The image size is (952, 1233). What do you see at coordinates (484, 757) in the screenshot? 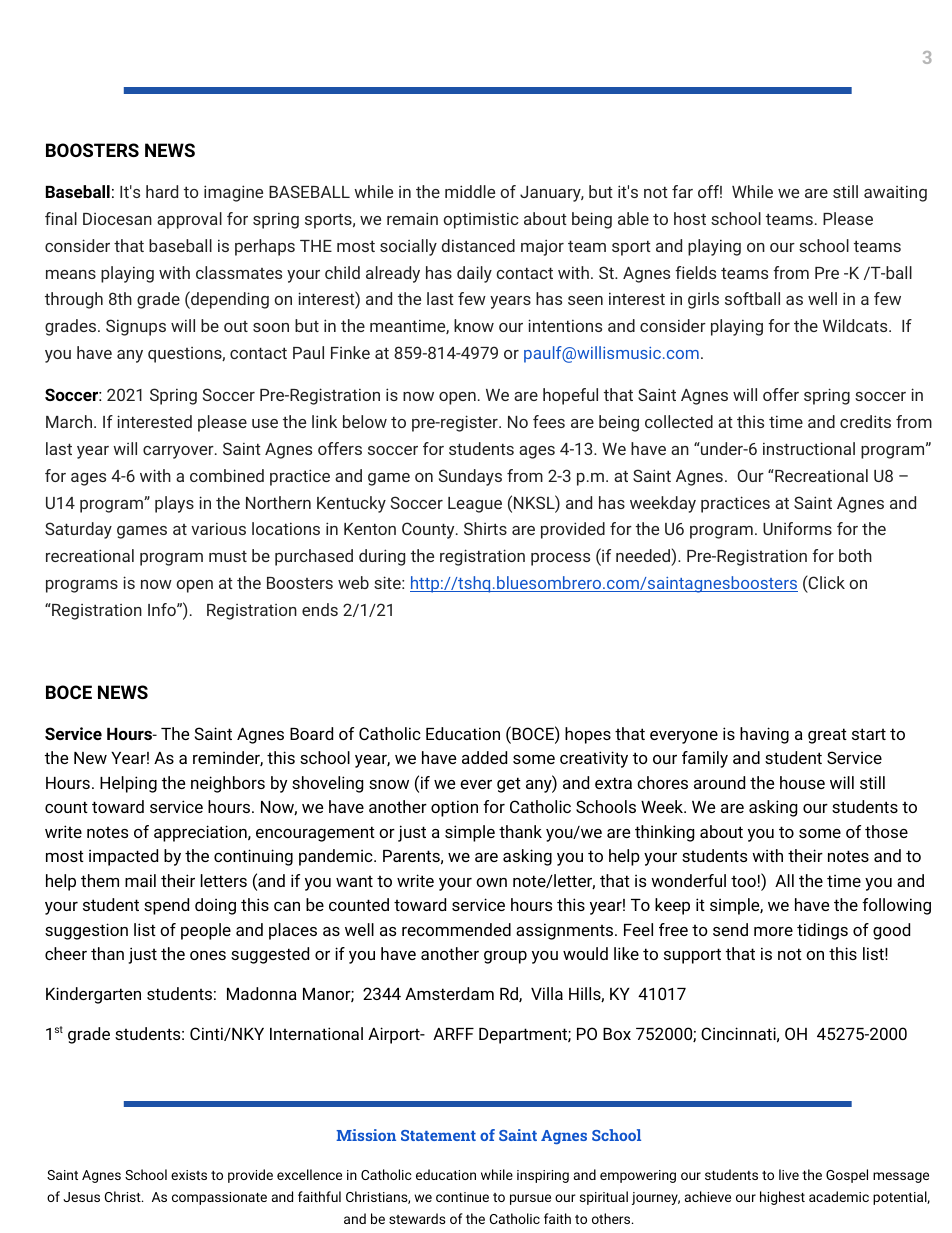
I see `added` at bounding box center [484, 757].
